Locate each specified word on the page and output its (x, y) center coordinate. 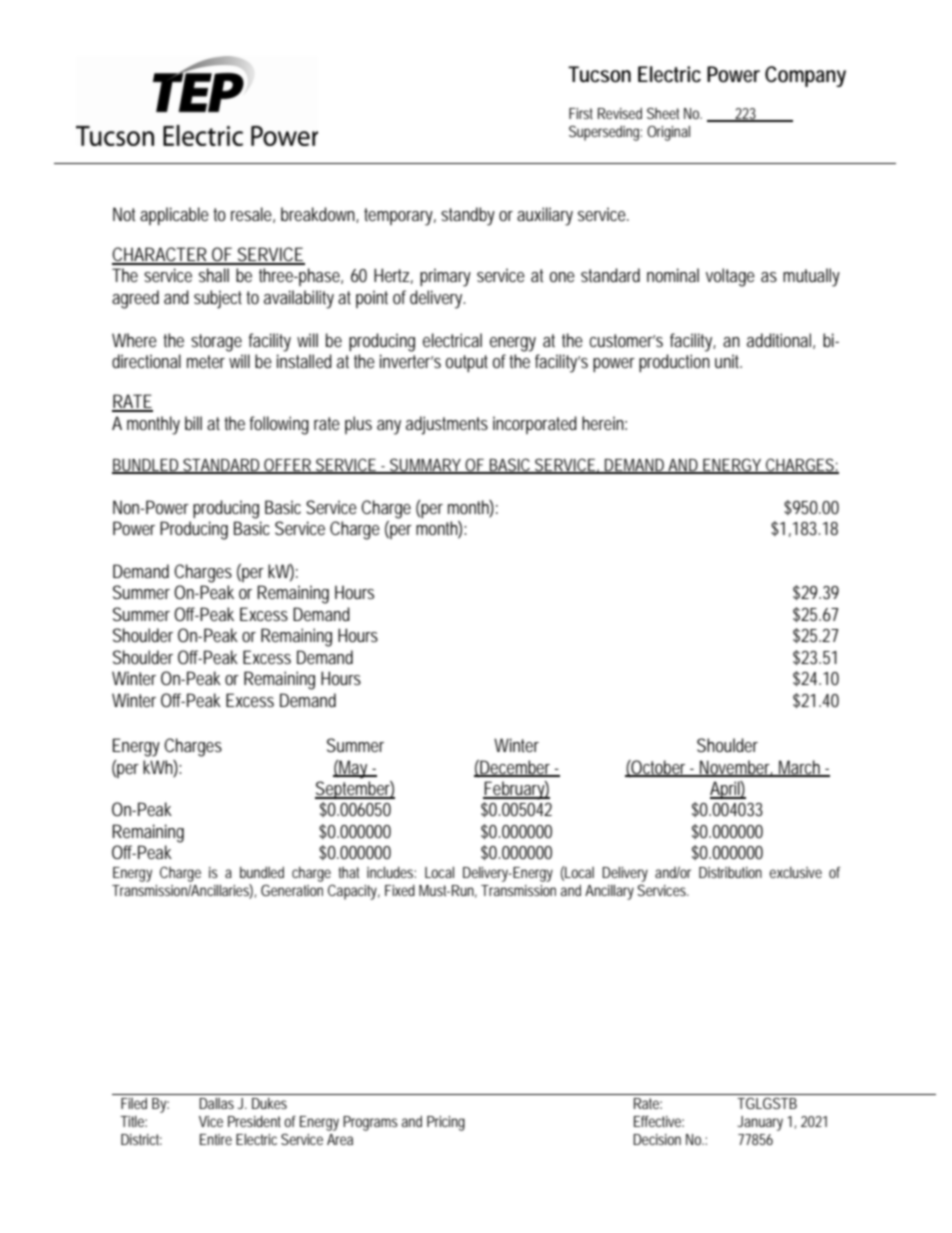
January (760, 1123)
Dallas (216, 1103)
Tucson (599, 74)
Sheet (663, 113)
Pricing (446, 1123)
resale (253, 215)
